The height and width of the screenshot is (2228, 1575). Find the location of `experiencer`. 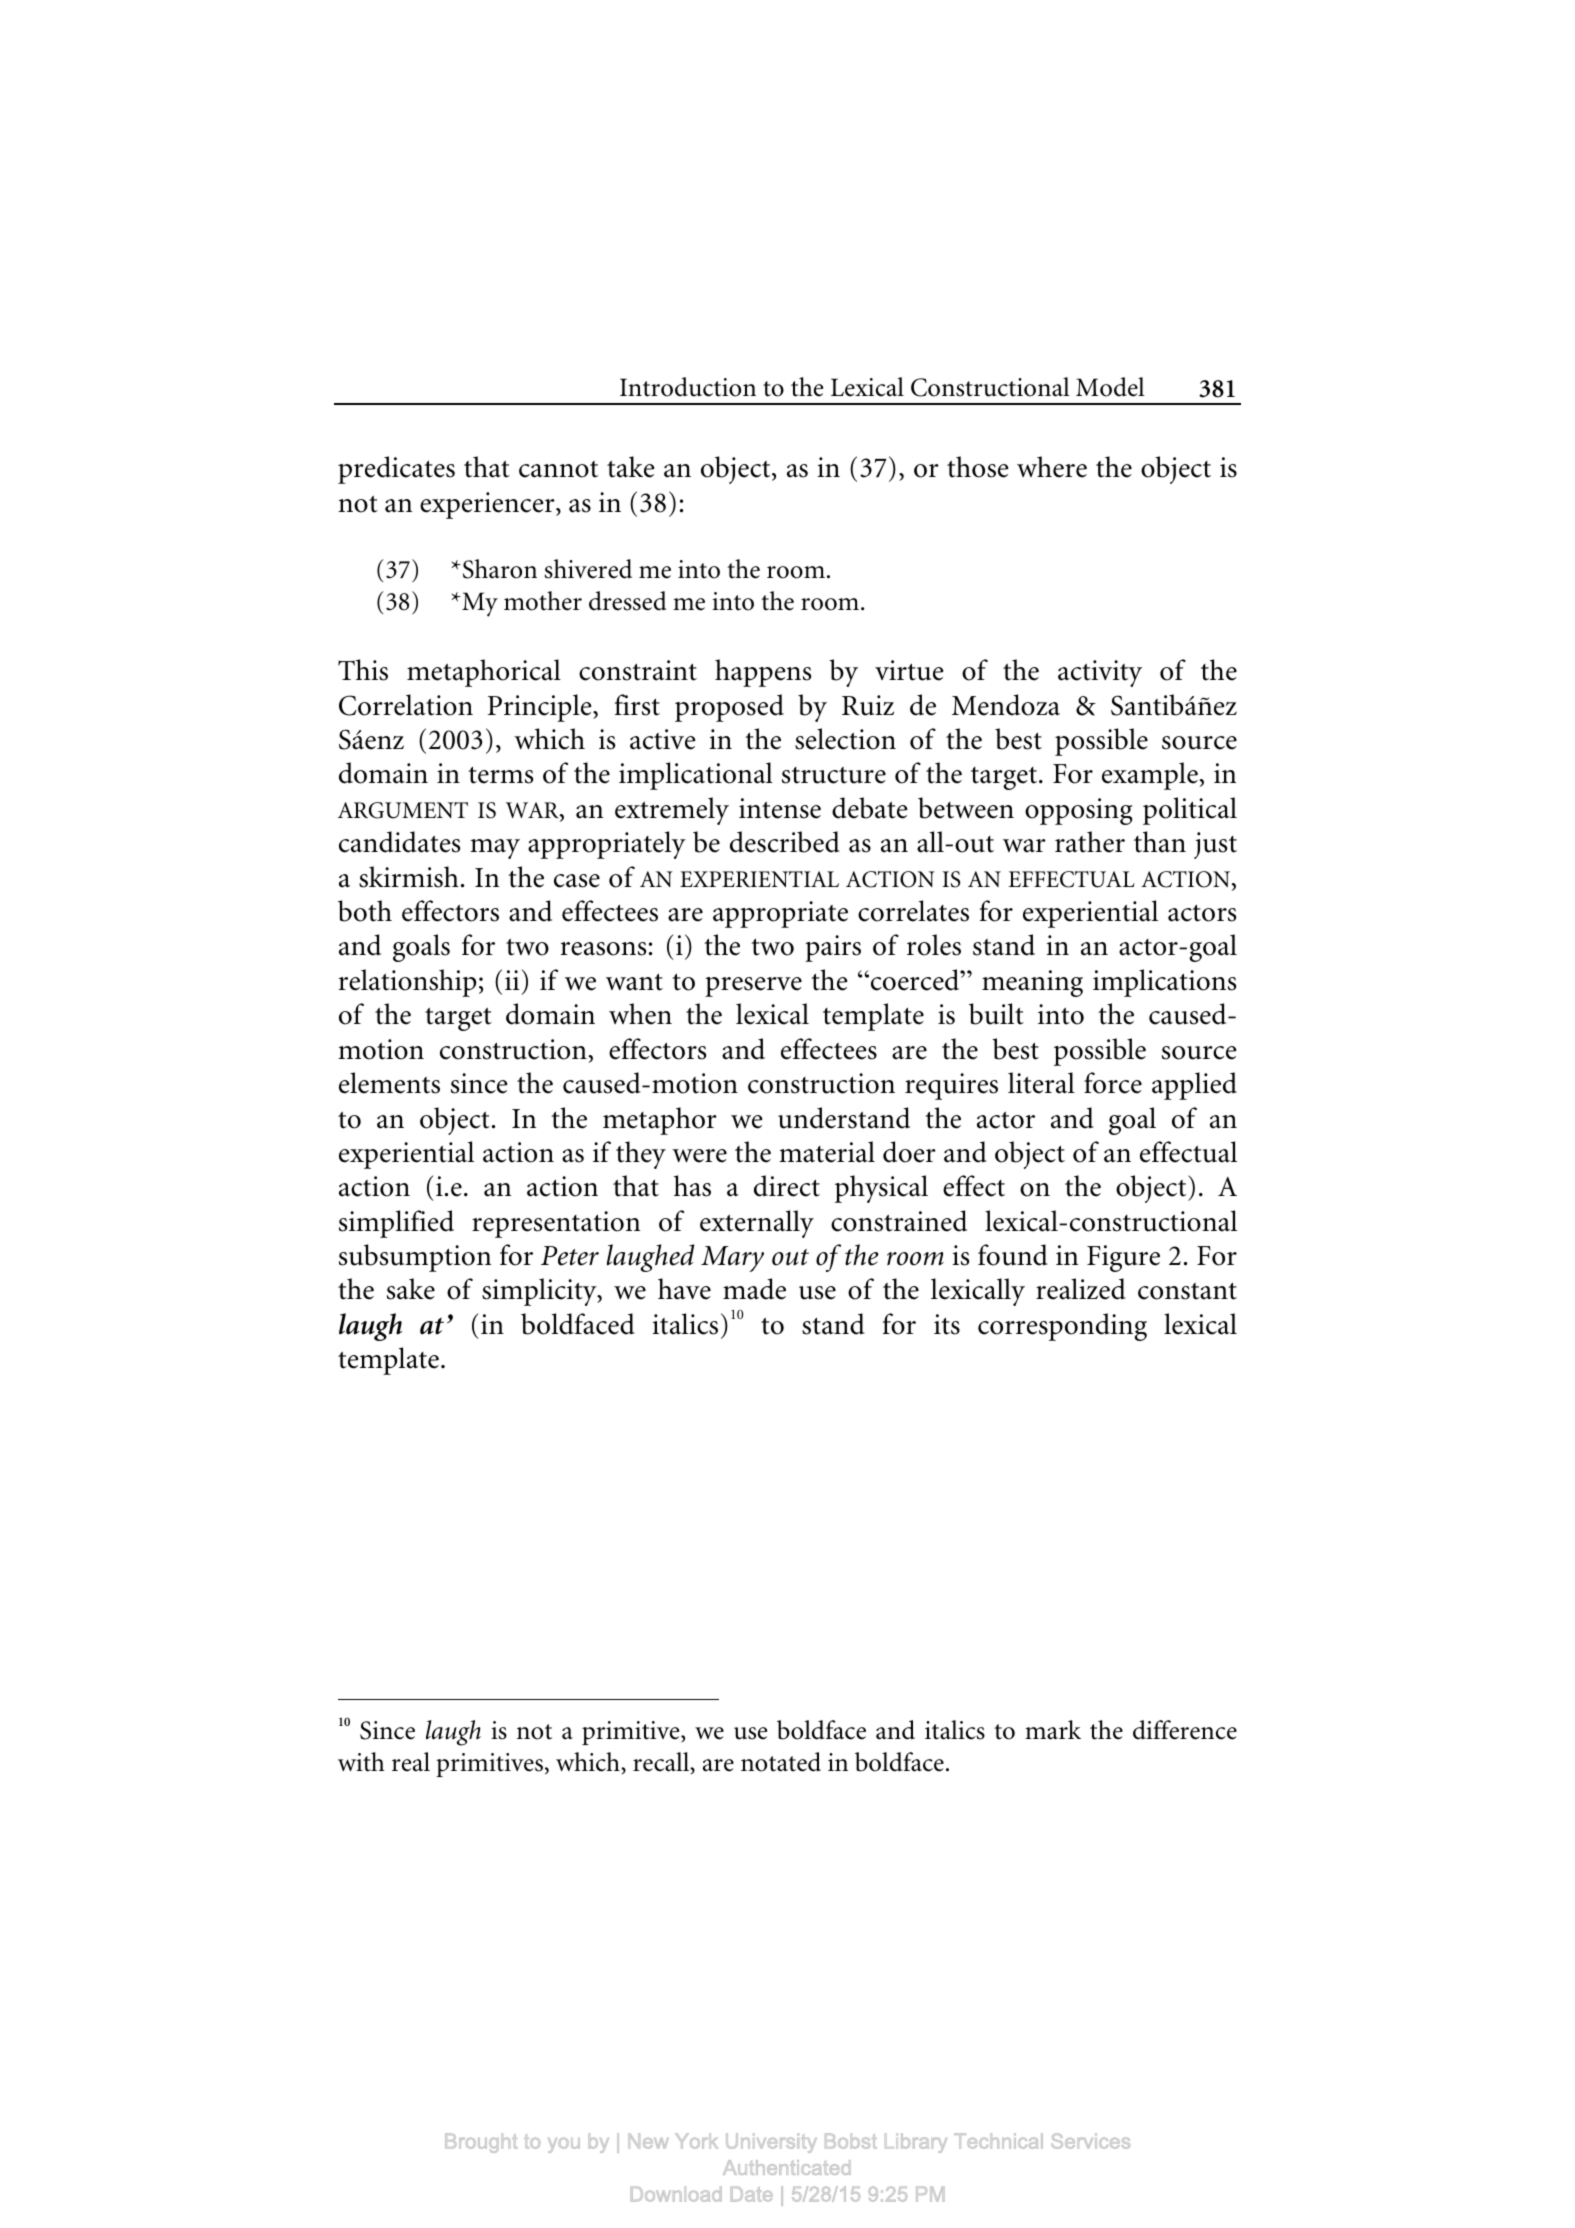

experiencer is located at coordinates (488, 505).
